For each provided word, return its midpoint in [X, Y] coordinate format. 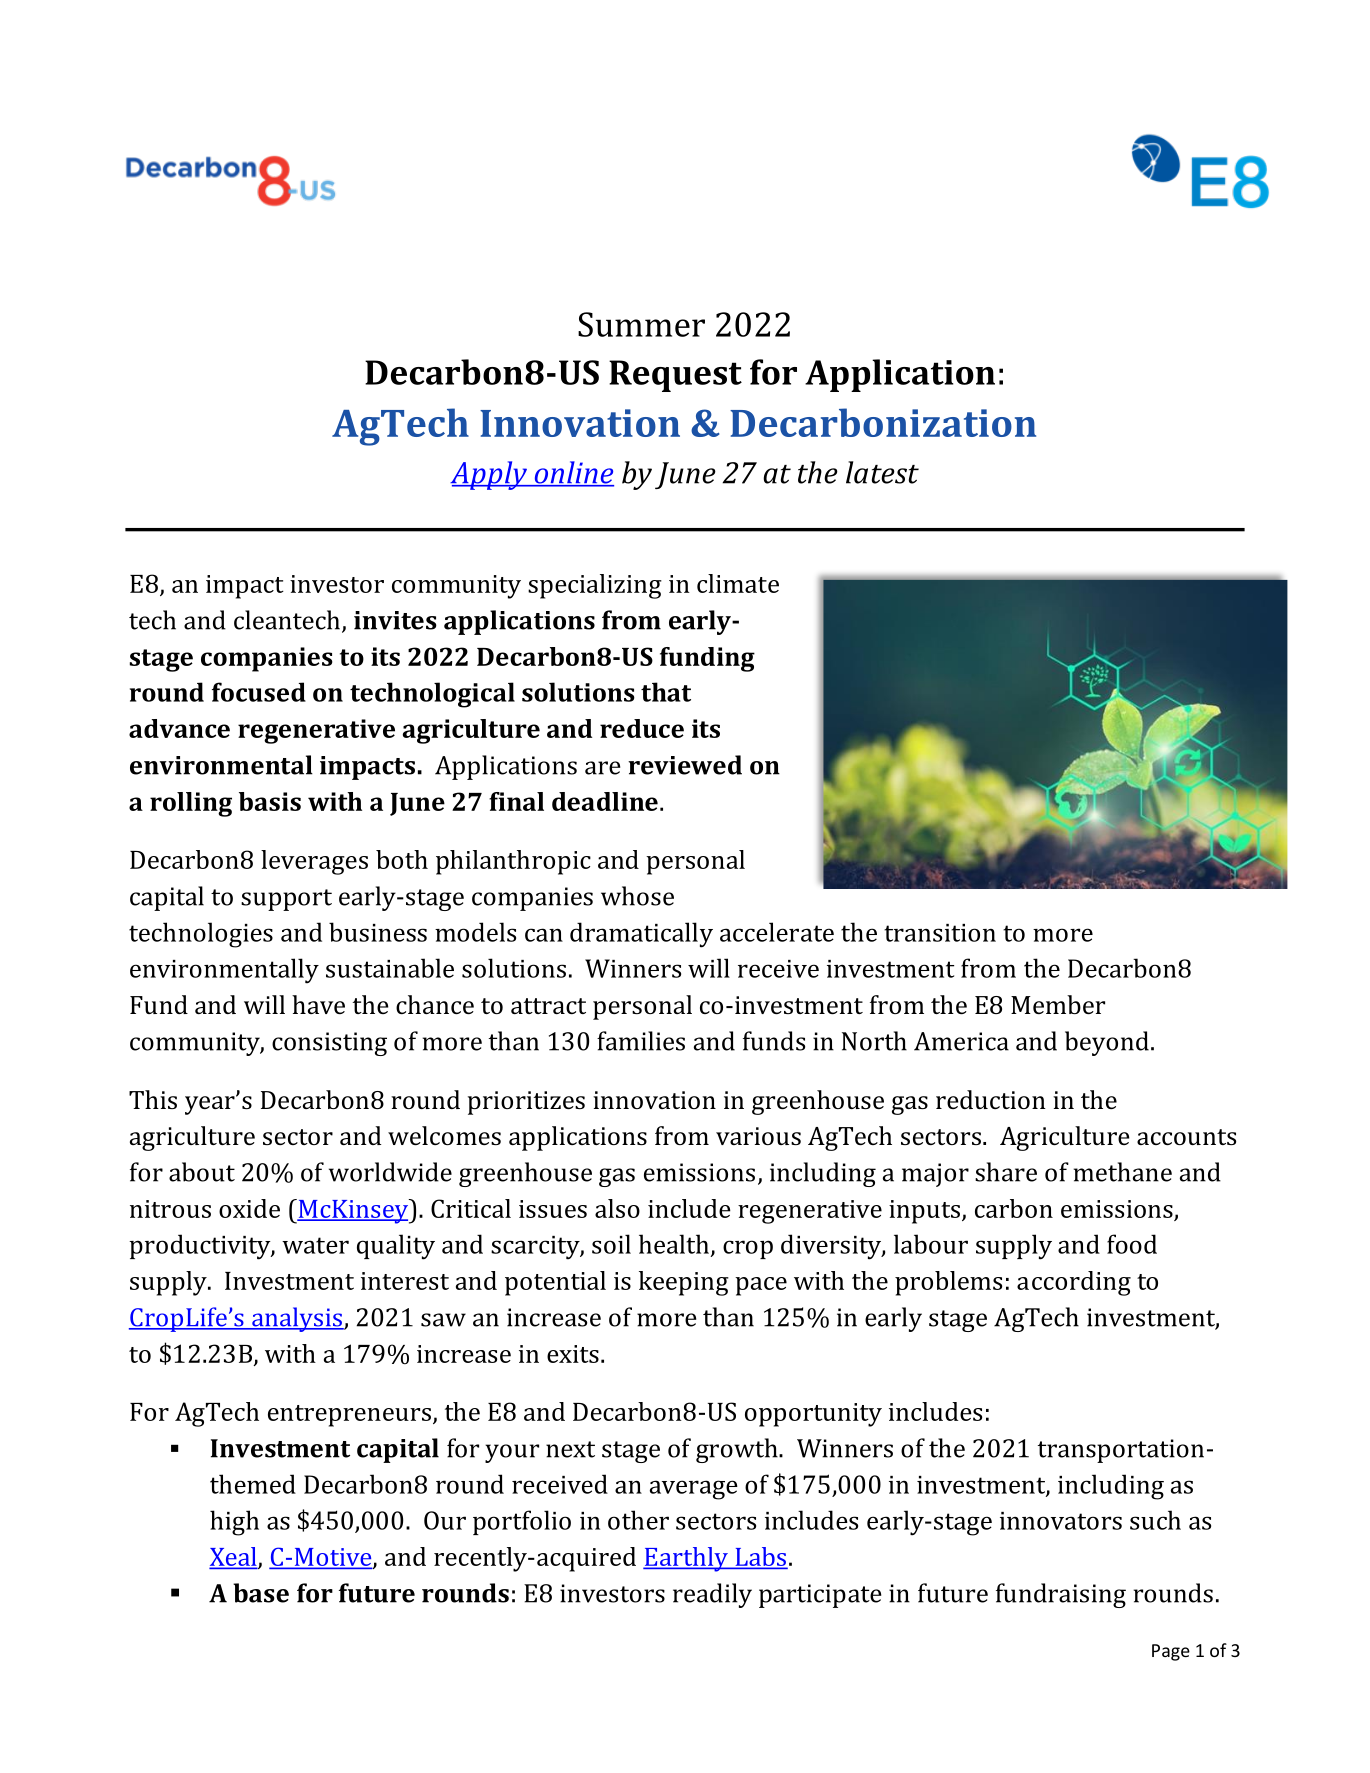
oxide [249, 1208]
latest [882, 472]
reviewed [685, 765]
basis [270, 801]
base [261, 1593]
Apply [489, 475]
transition [940, 933]
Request [675, 376]
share [1006, 1172]
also [617, 1208]
